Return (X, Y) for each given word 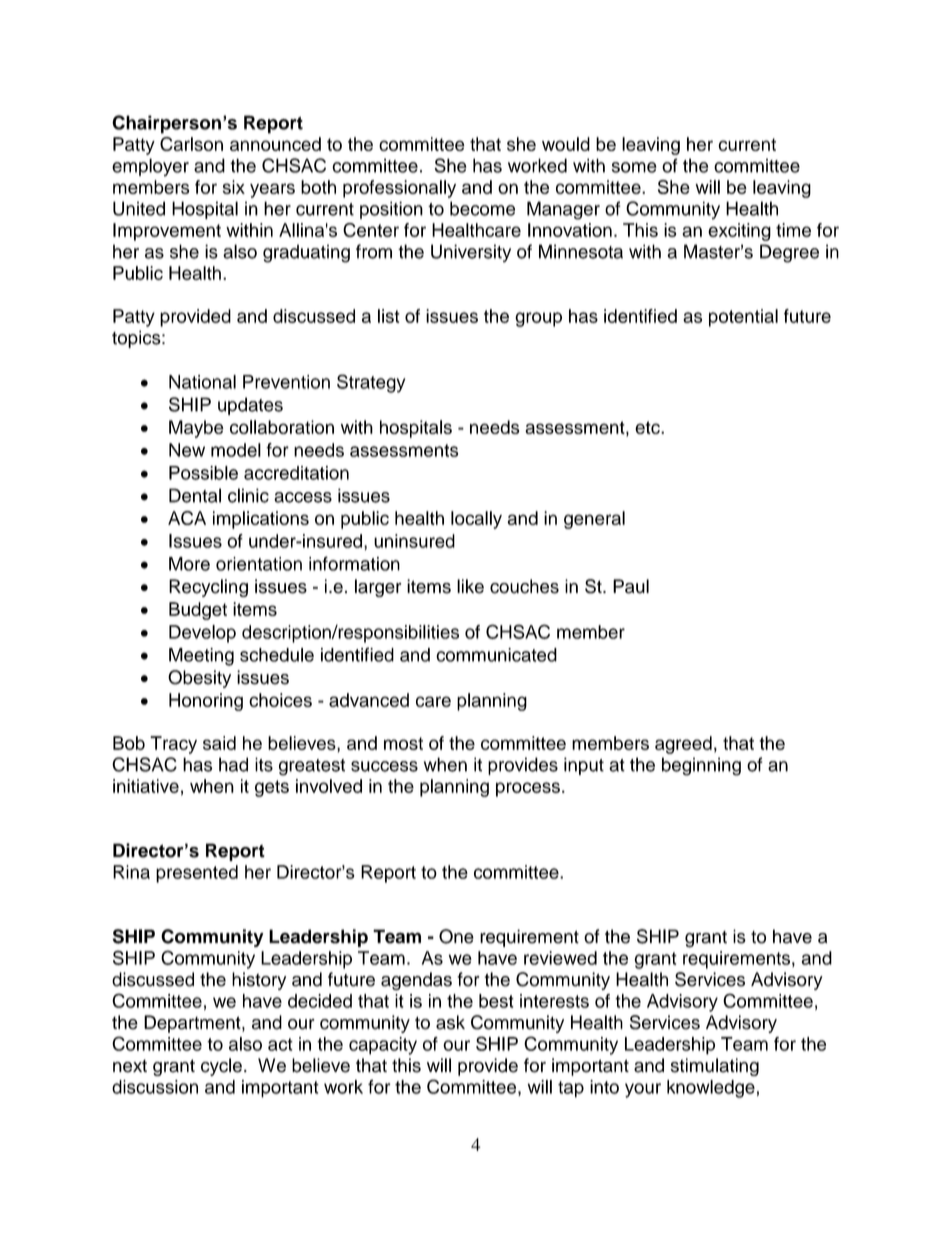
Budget (198, 611)
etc (648, 427)
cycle (221, 1067)
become (482, 208)
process (528, 789)
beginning (701, 766)
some (634, 167)
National (202, 382)
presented (197, 874)
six (234, 187)
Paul (631, 586)
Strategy (371, 383)
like (470, 586)
